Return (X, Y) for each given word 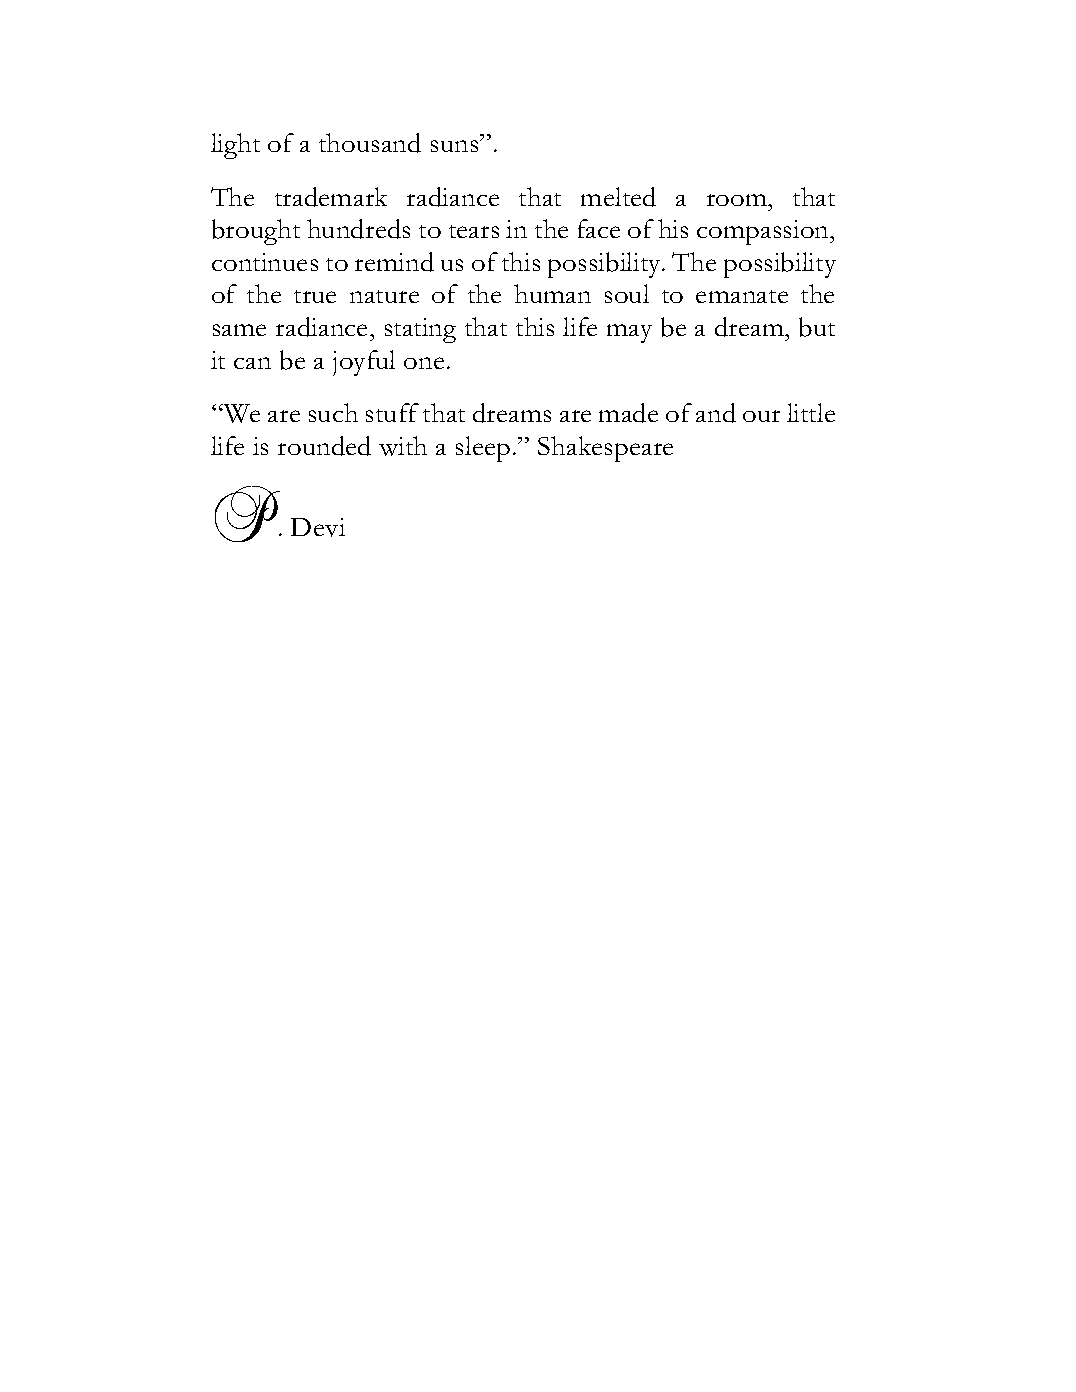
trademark (331, 197)
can (252, 363)
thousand (370, 143)
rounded (324, 446)
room (738, 200)
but (817, 327)
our (761, 416)
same (239, 330)
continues (265, 262)
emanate (742, 296)
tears (474, 231)
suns (456, 146)
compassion (764, 232)
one (424, 363)
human (552, 293)
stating (420, 330)
